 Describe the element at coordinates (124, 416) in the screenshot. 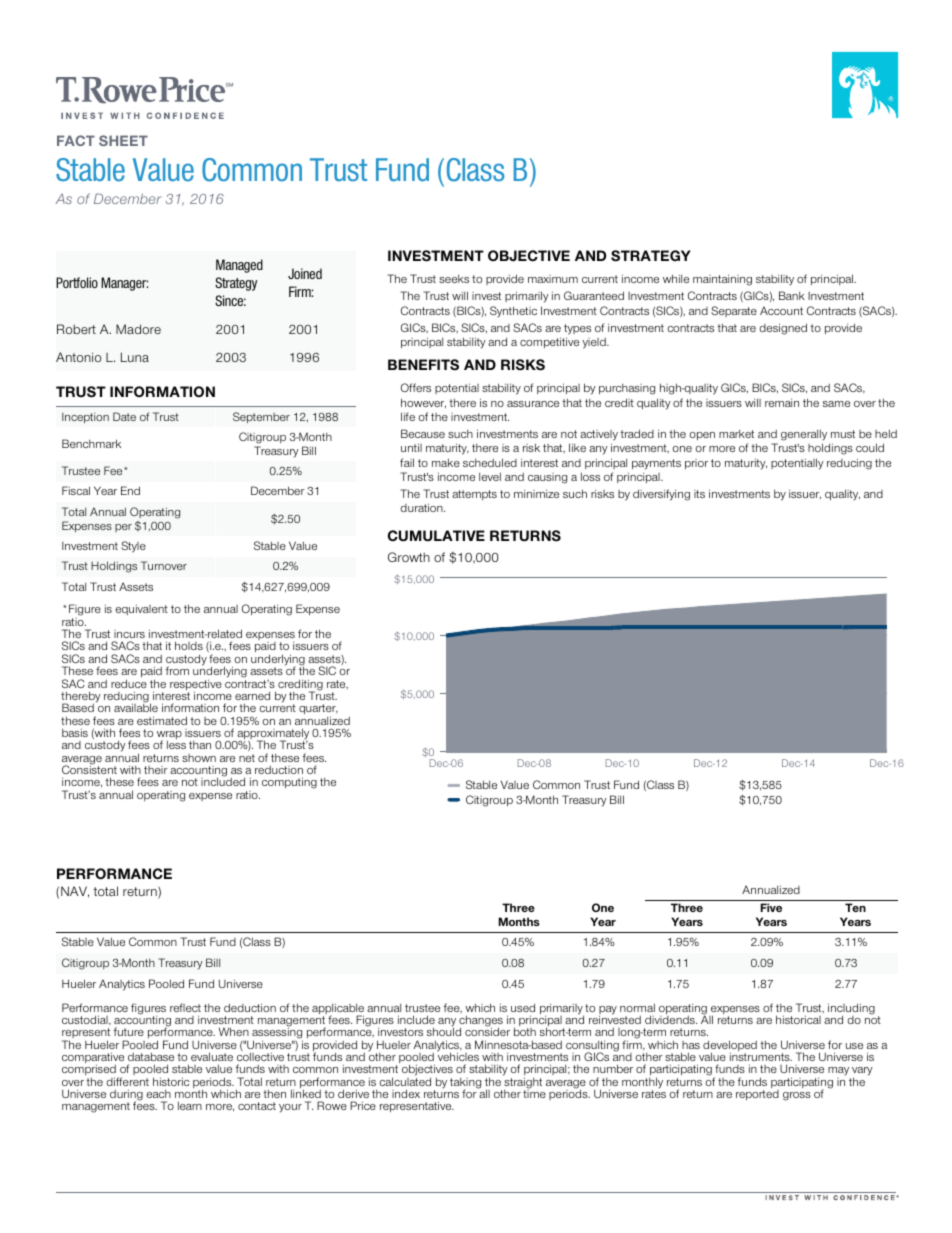

I see `Date` at that location.
